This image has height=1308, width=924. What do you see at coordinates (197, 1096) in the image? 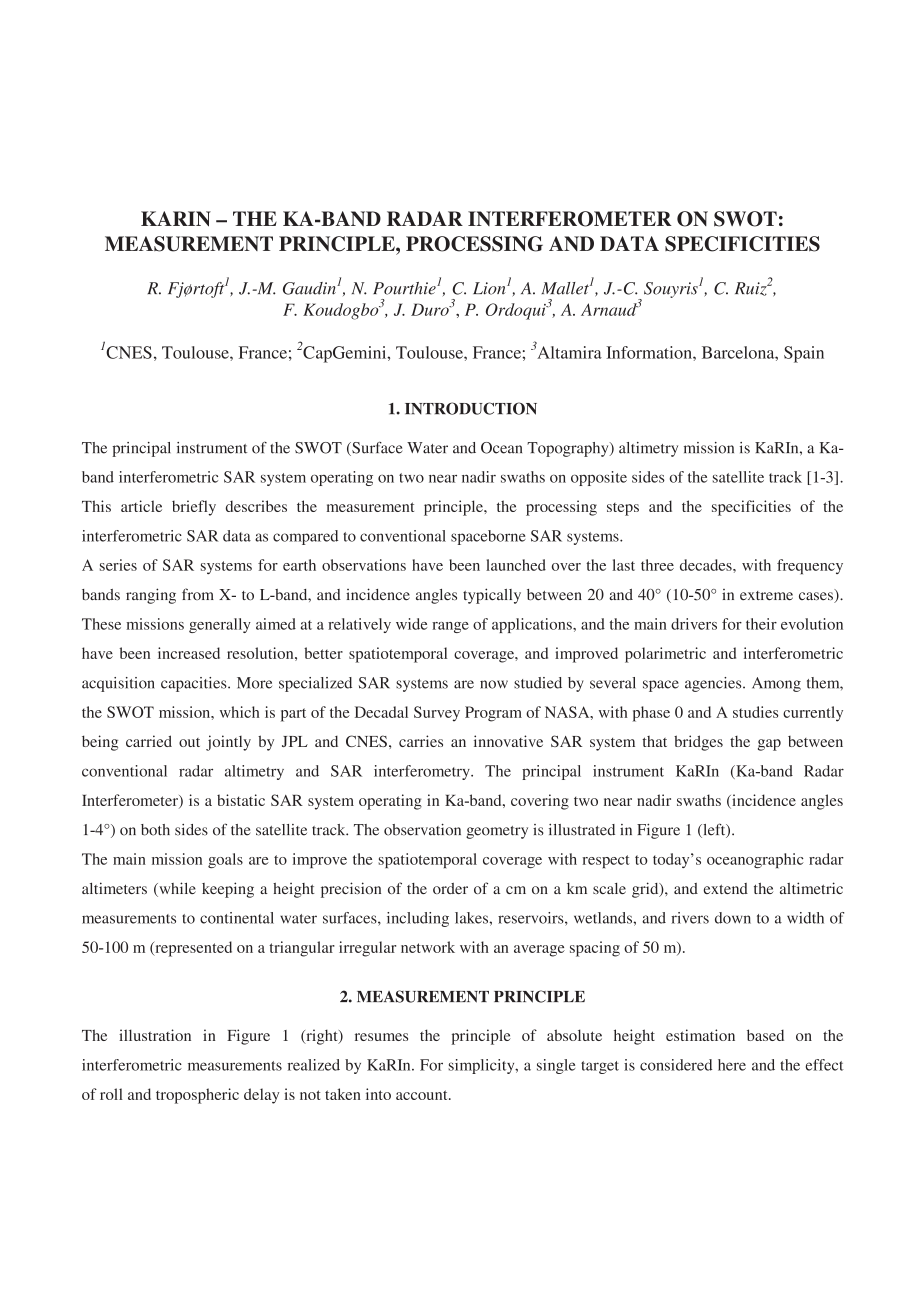
I see `tropospheric` at bounding box center [197, 1096].
